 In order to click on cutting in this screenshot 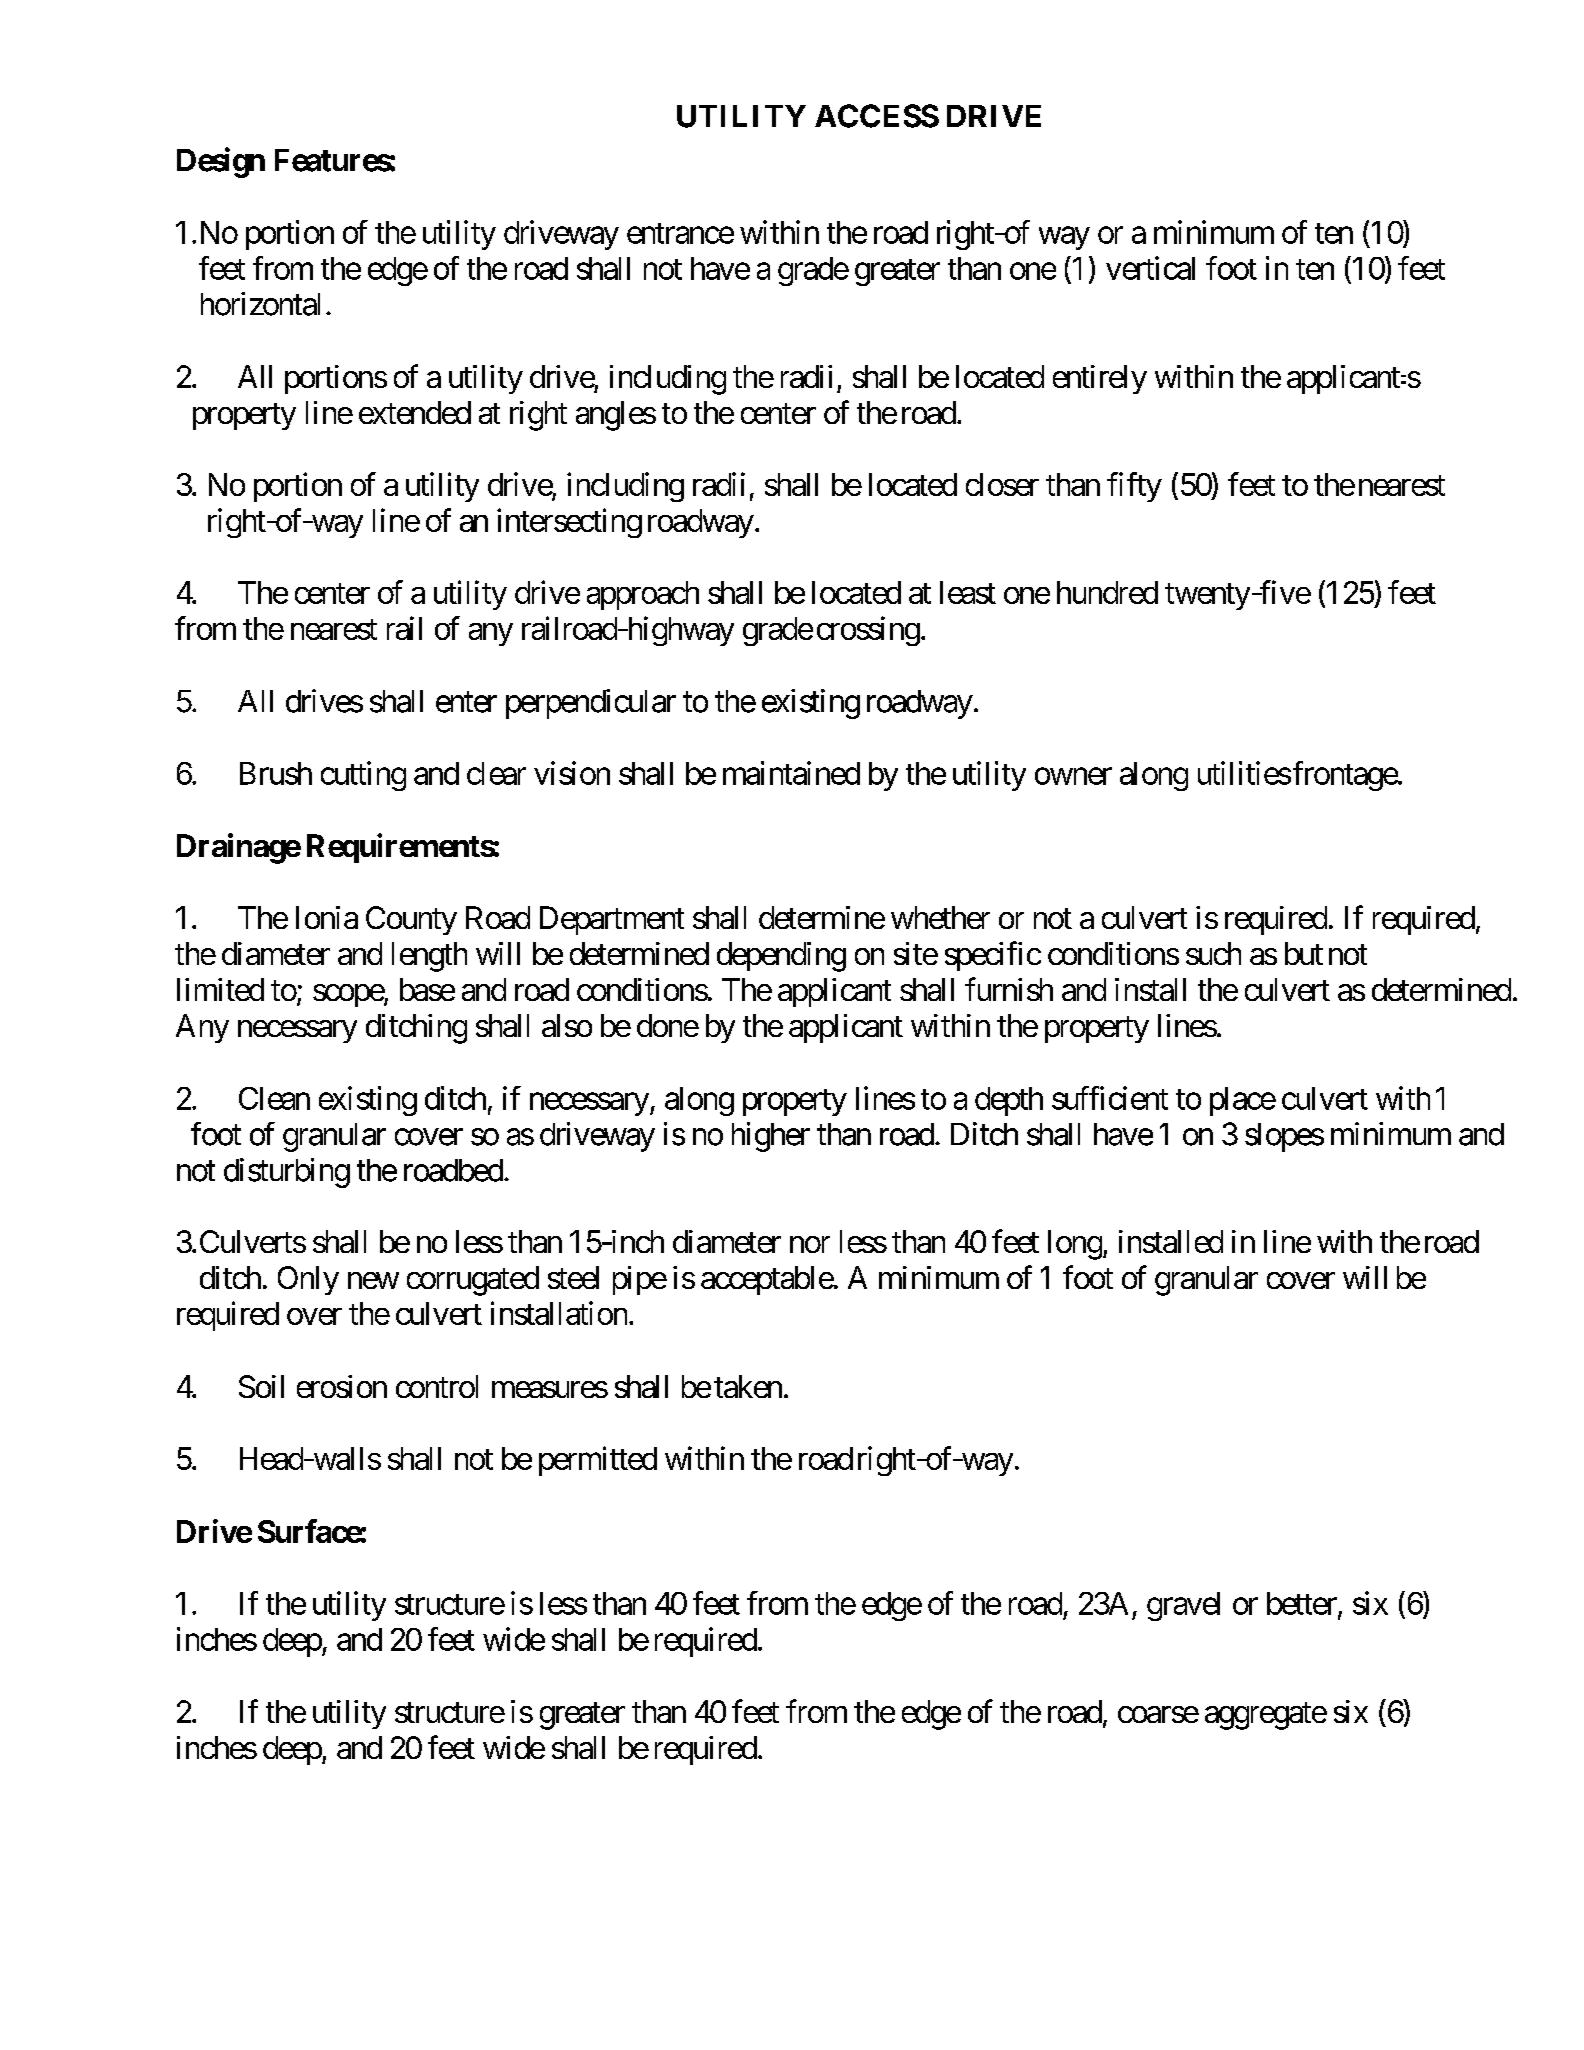, I will do `click(363, 776)`.
